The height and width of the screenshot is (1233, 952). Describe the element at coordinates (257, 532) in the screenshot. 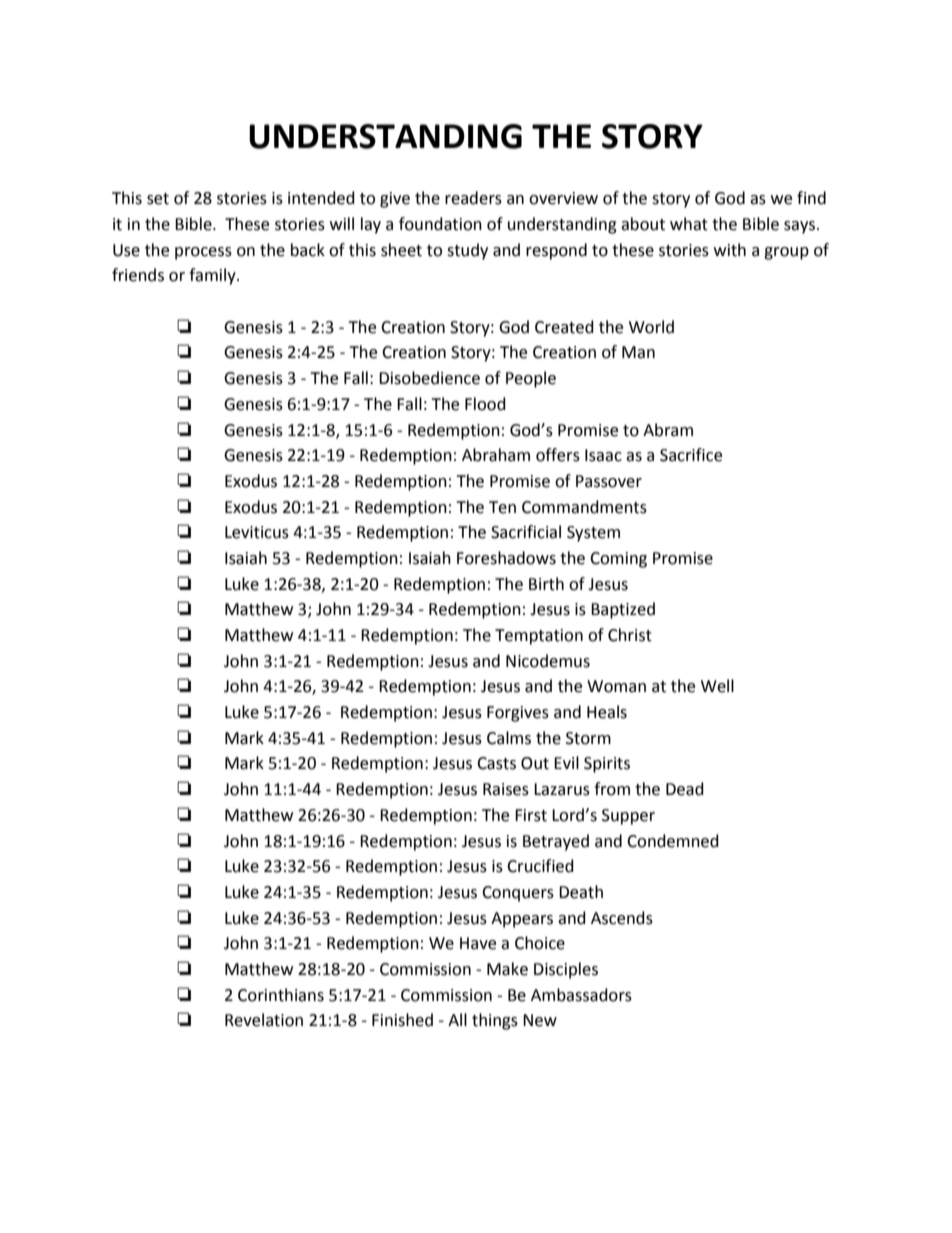

I see `Leviticus` at that location.
